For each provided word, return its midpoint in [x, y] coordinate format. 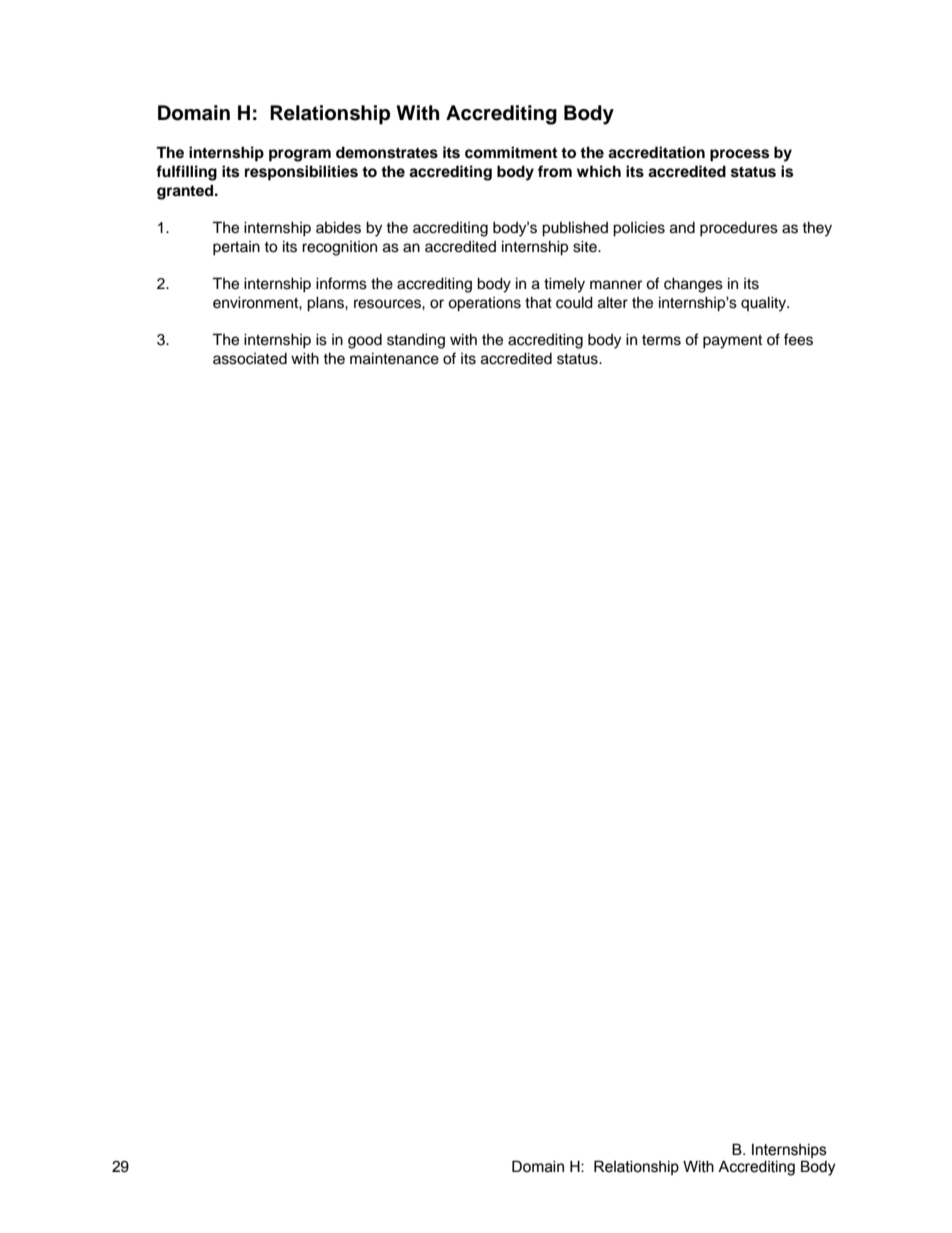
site [586, 246]
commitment [511, 152]
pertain [236, 248]
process [739, 155]
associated [250, 359]
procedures [739, 229]
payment [732, 342]
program [300, 155]
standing [416, 341]
